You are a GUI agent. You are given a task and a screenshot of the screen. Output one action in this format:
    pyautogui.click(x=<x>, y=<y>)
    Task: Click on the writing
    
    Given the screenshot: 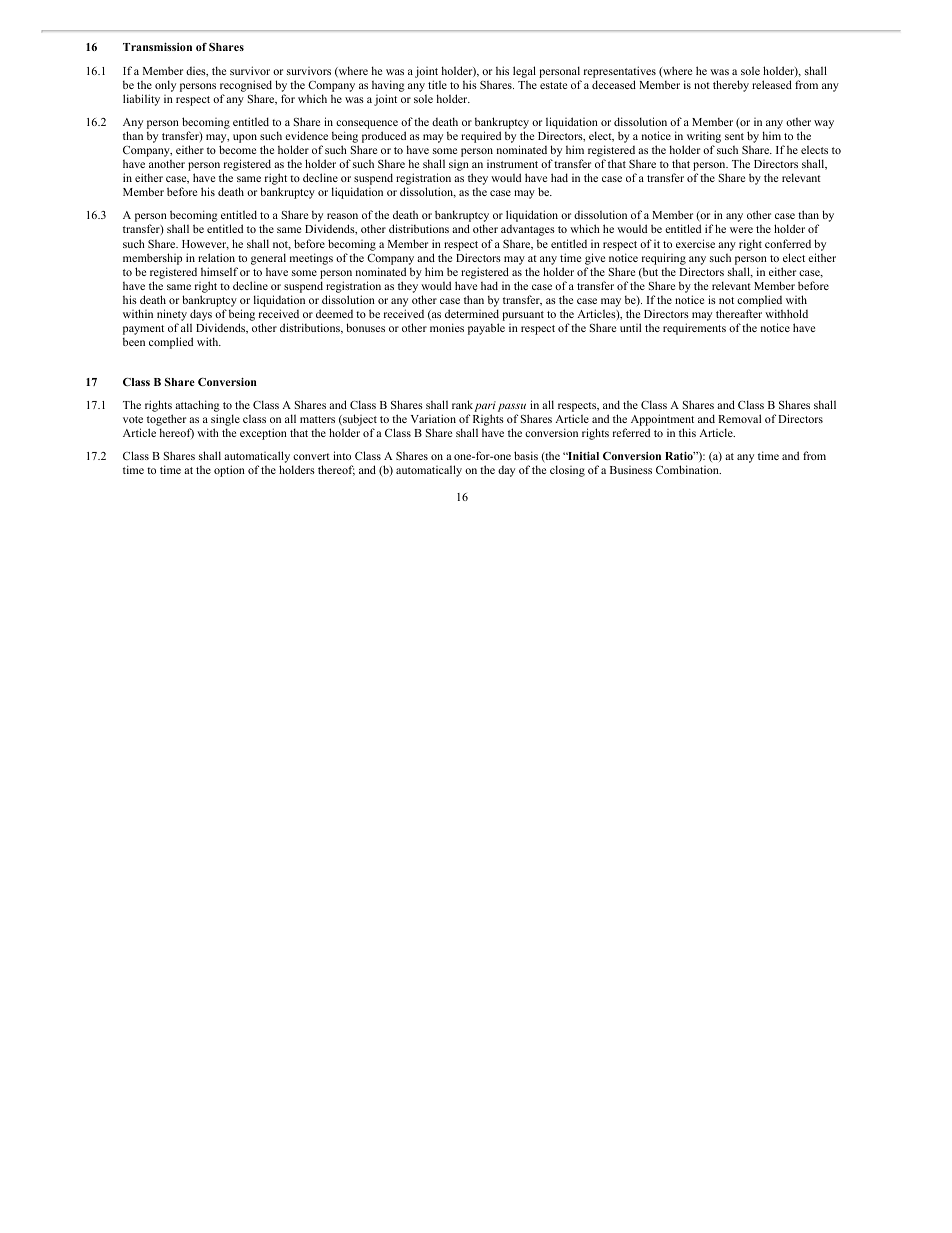 What is the action you would take?
    pyautogui.click(x=704, y=138)
